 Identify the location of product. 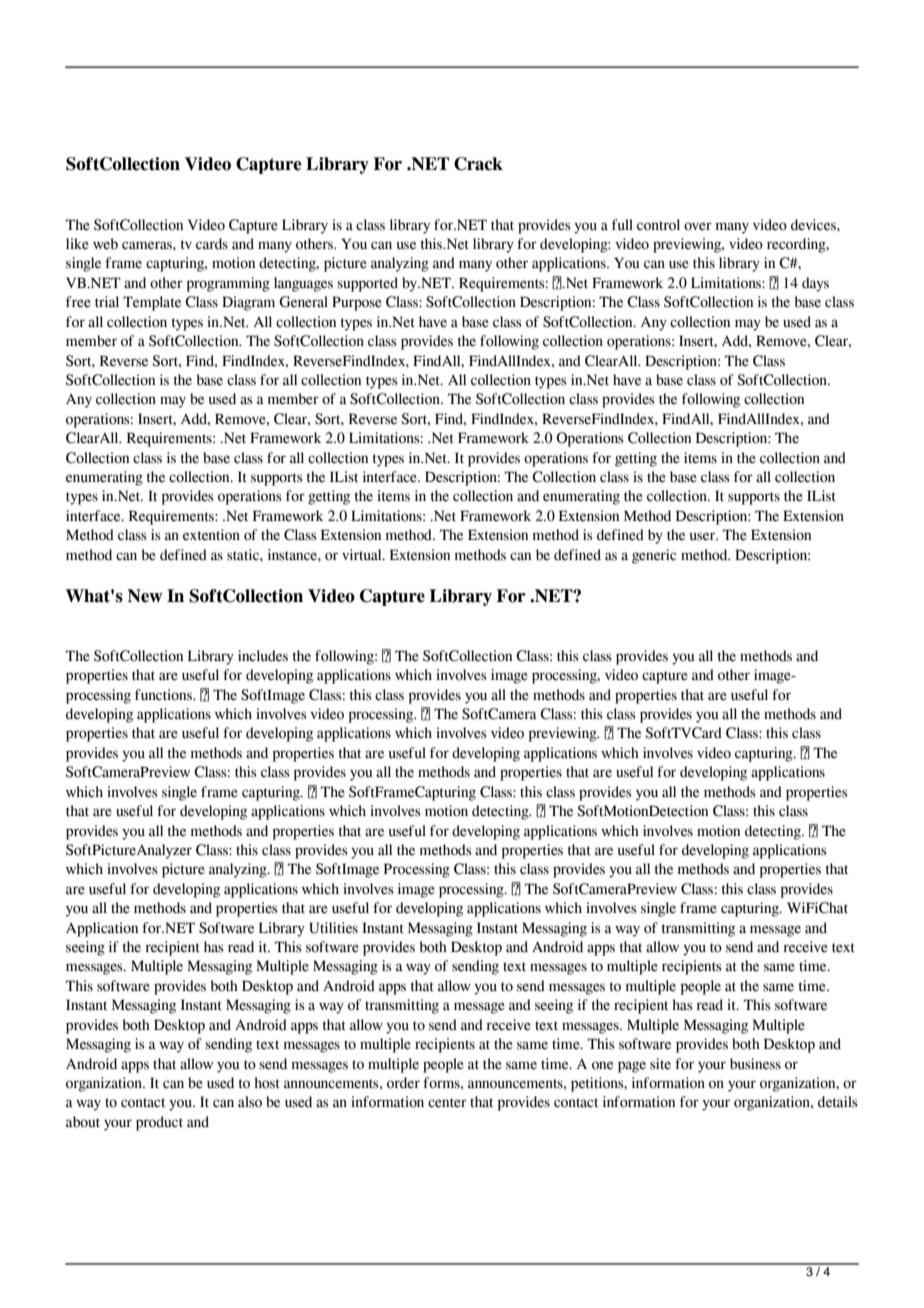
(159, 1123).
